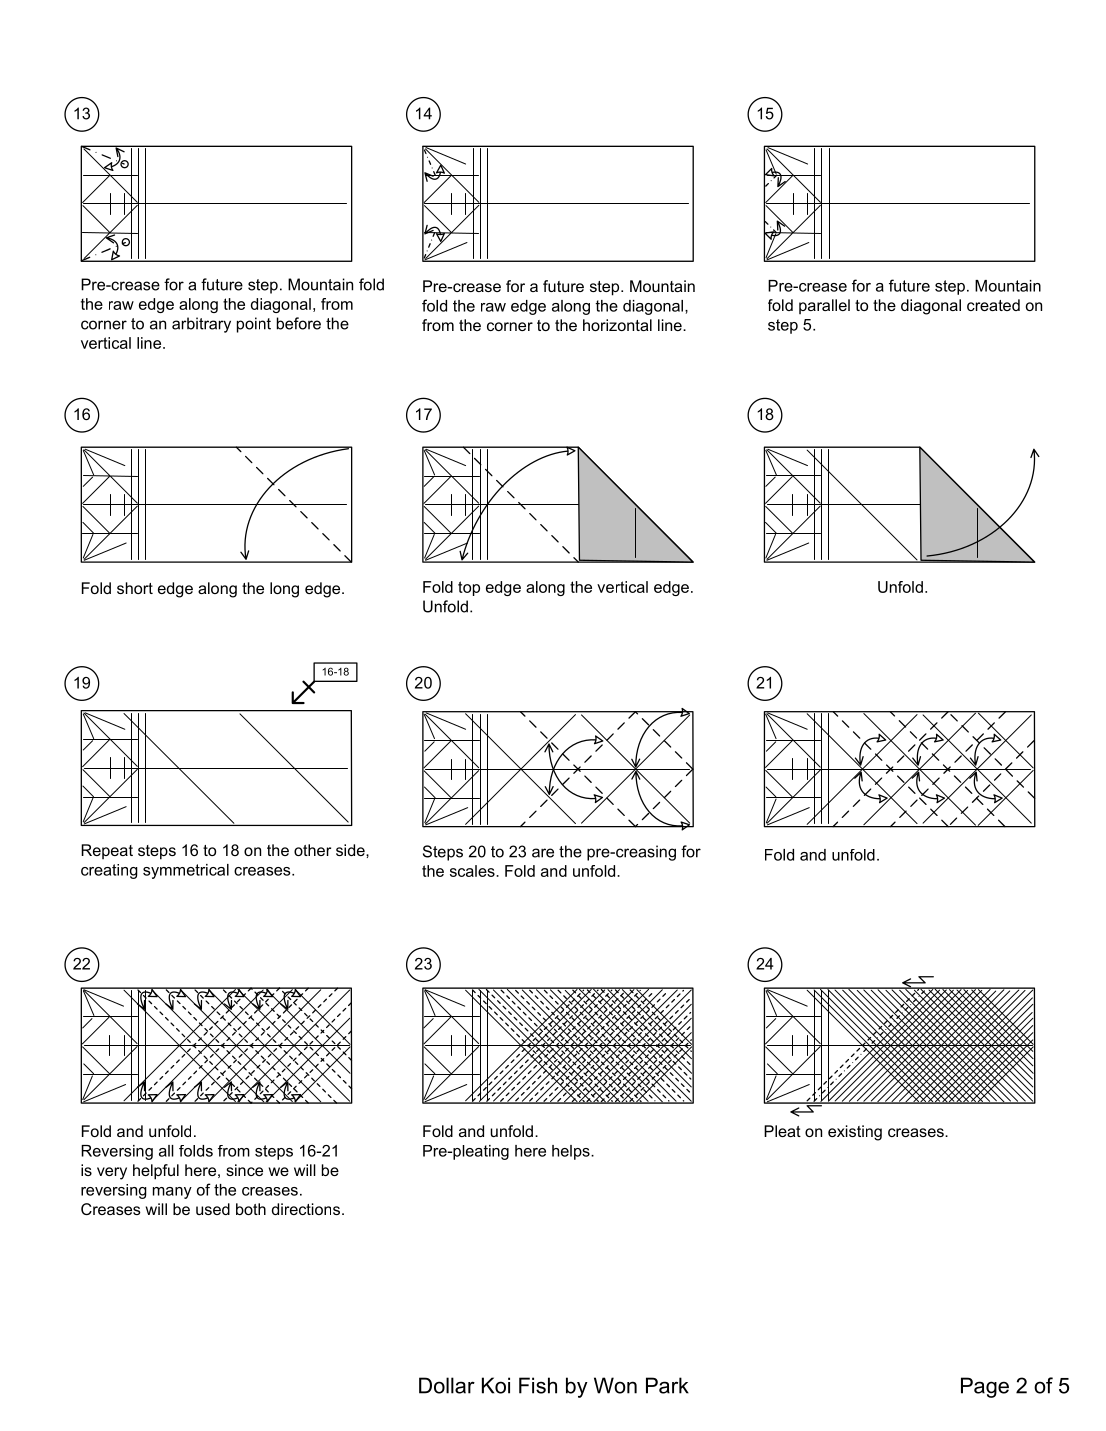  Describe the element at coordinates (473, 871) in the screenshot. I see `scales` at that location.
